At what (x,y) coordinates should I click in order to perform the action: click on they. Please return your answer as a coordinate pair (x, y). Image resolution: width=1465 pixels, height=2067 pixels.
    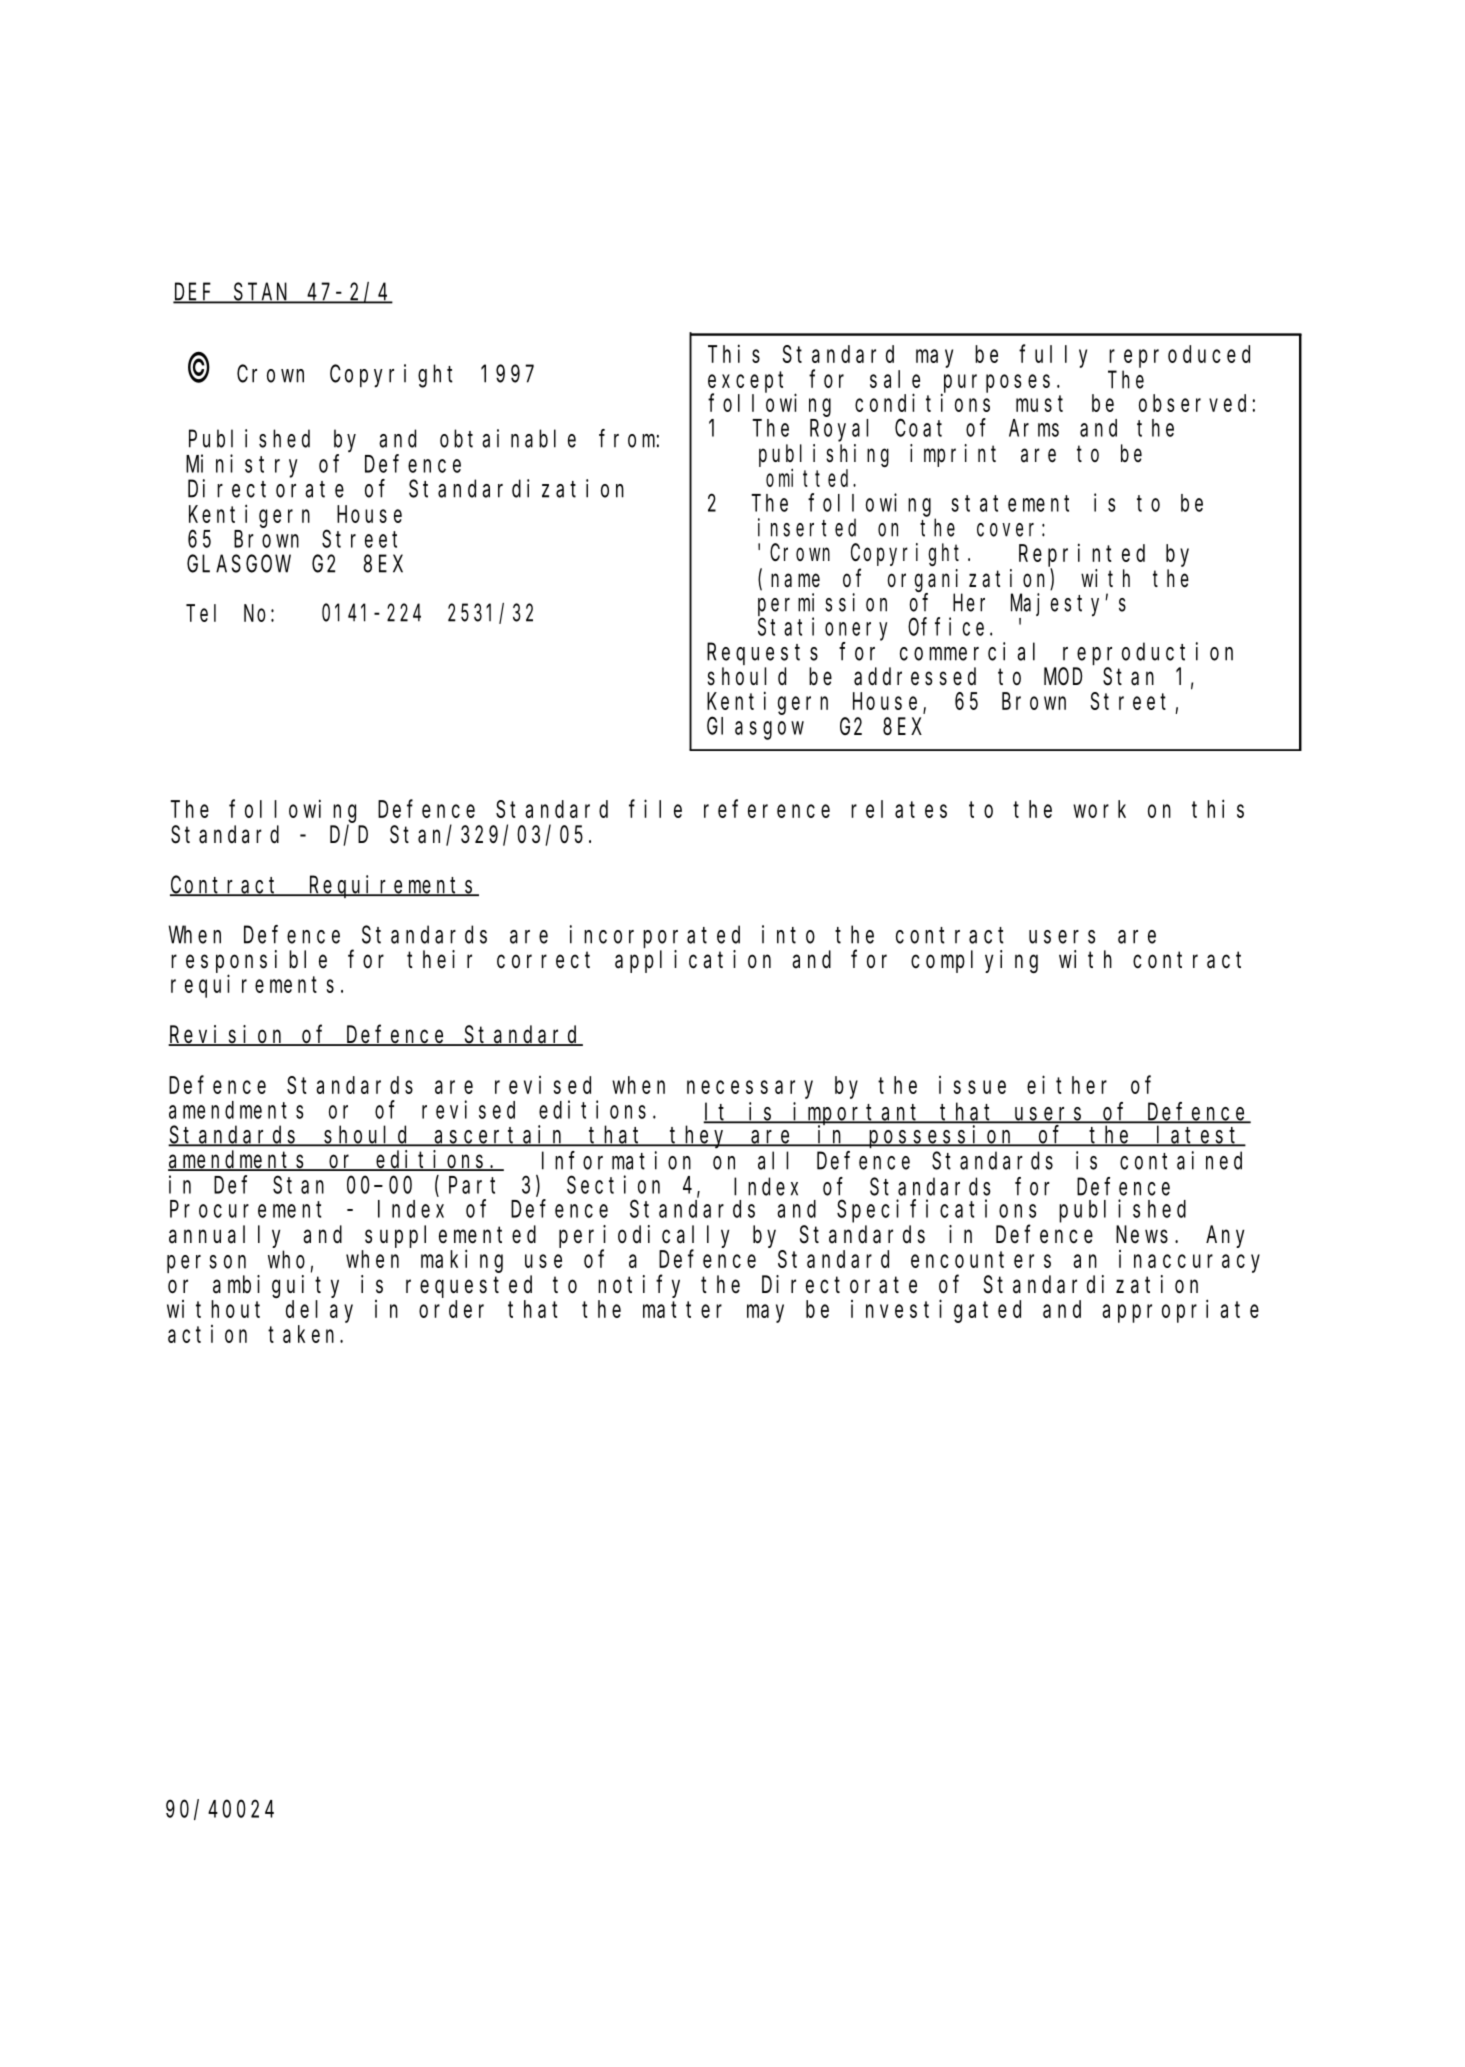
    Looking at the image, I should click on (700, 1137).
